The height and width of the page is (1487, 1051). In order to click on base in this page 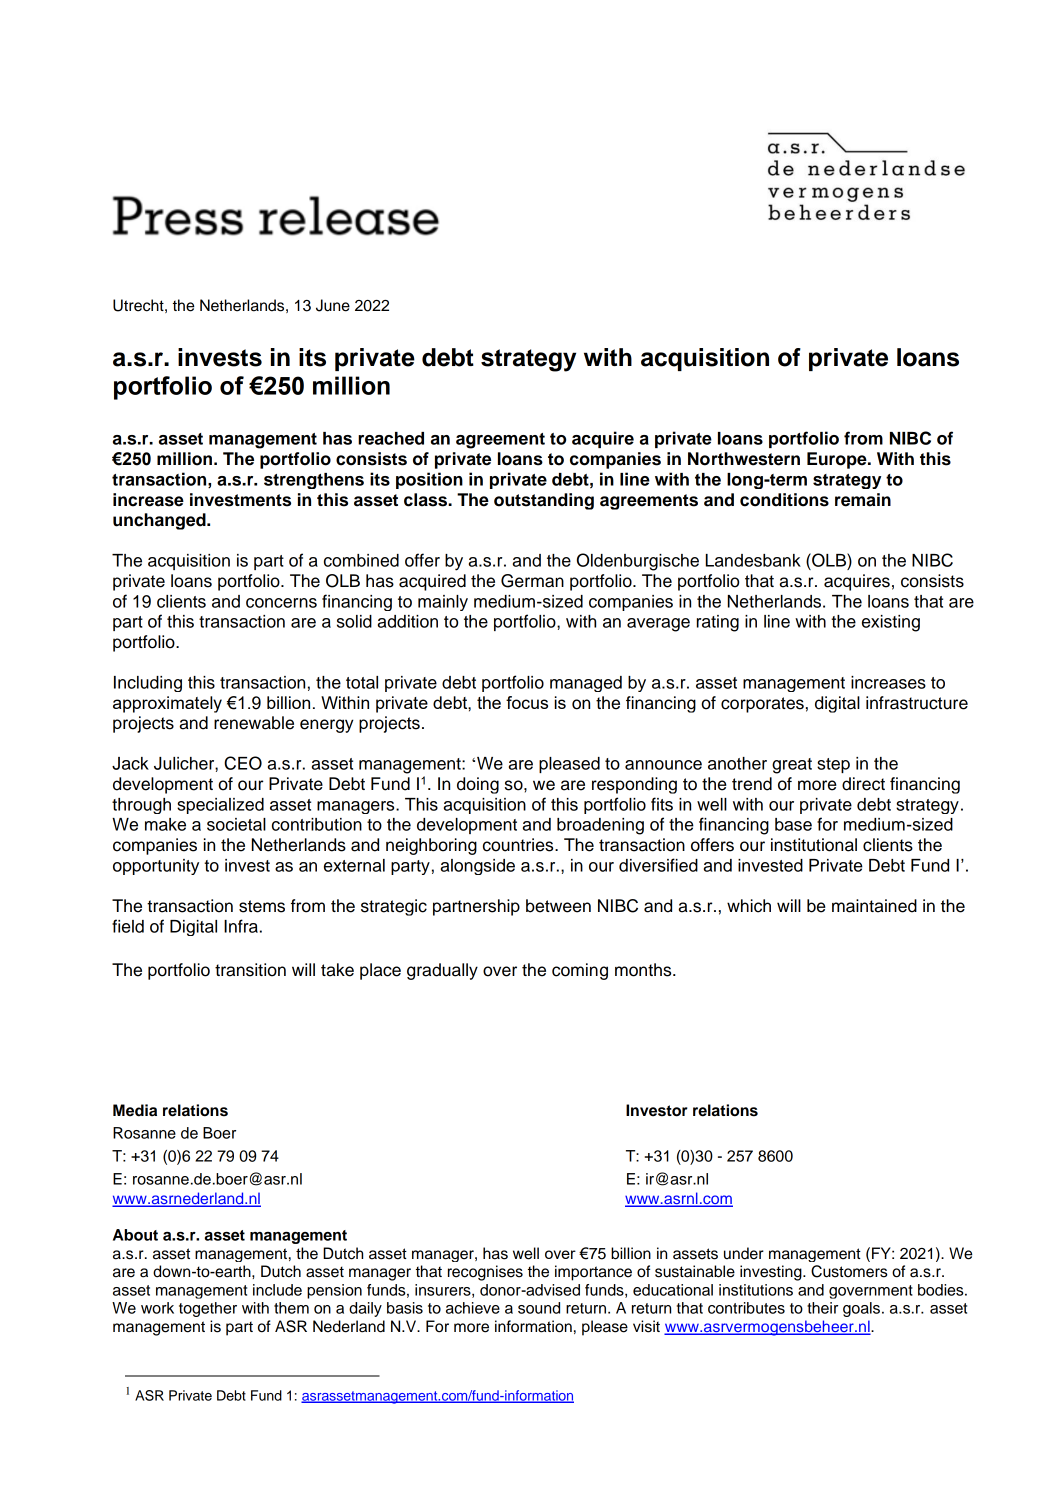, I will do `click(793, 824)`.
